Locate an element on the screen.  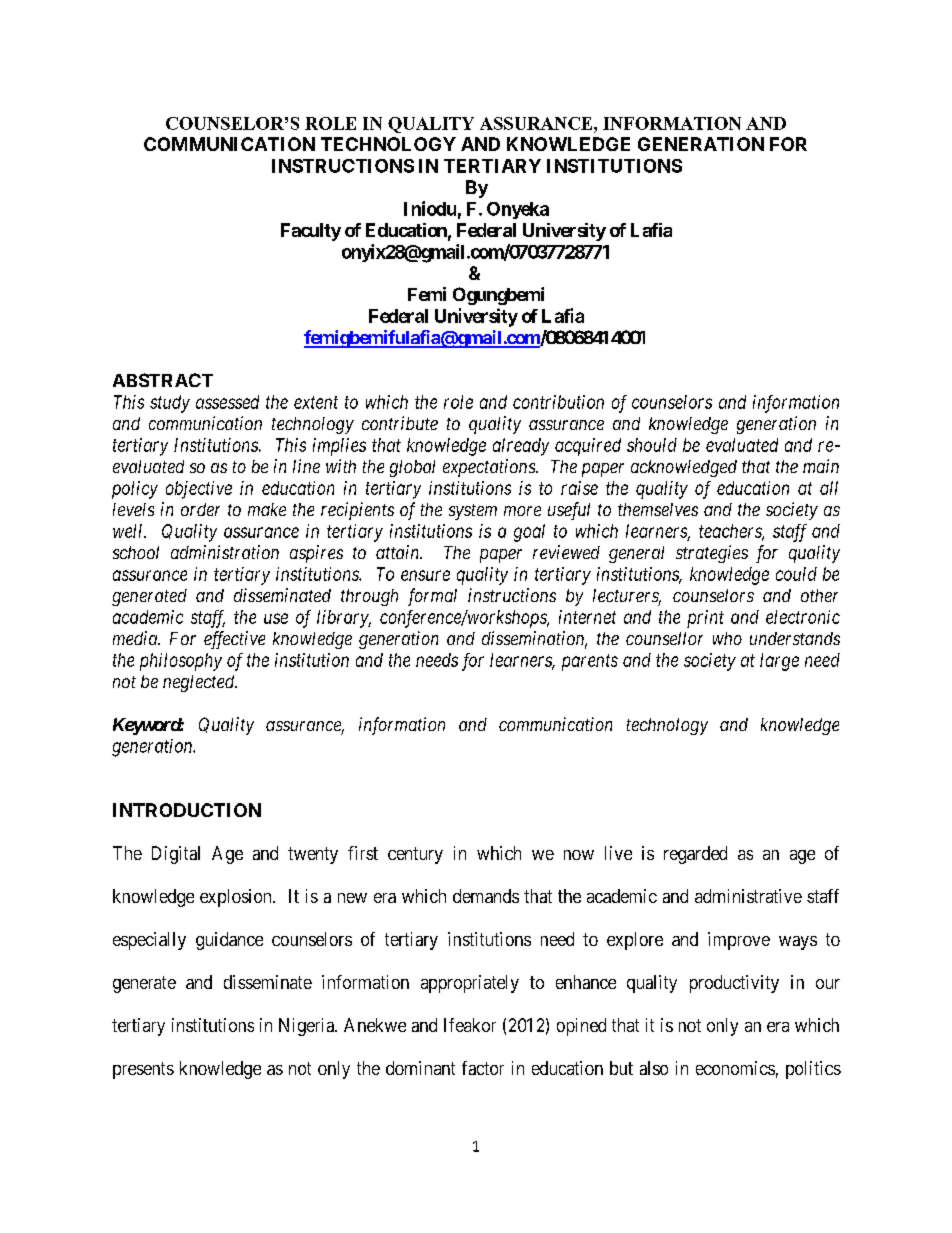
main is located at coordinates (821, 466).
